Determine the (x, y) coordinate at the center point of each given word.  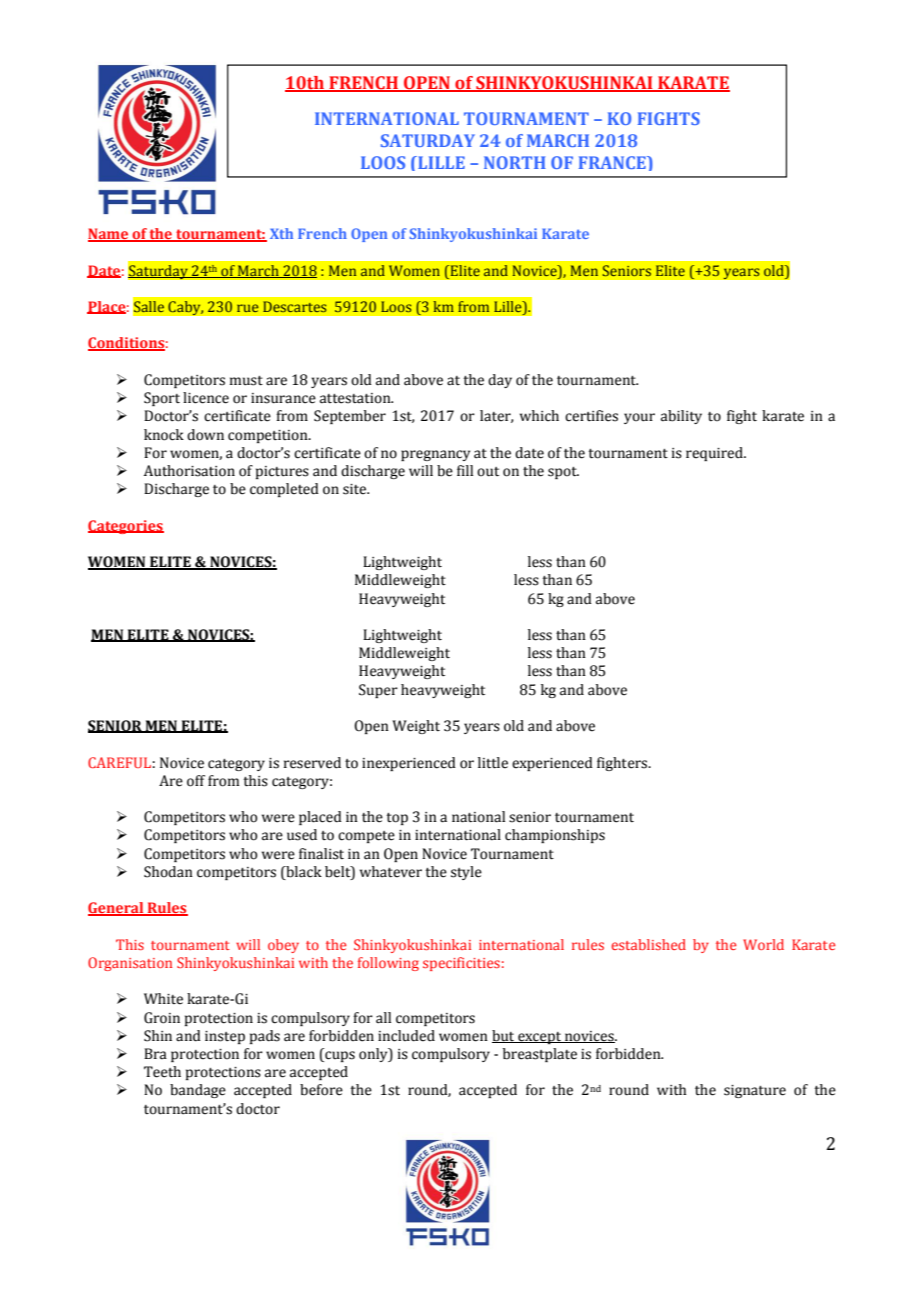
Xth (281, 233)
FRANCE (613, 162)
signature (755, 1091)
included (406, 1036)
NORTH (515, 162)
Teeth (162, 1072)
